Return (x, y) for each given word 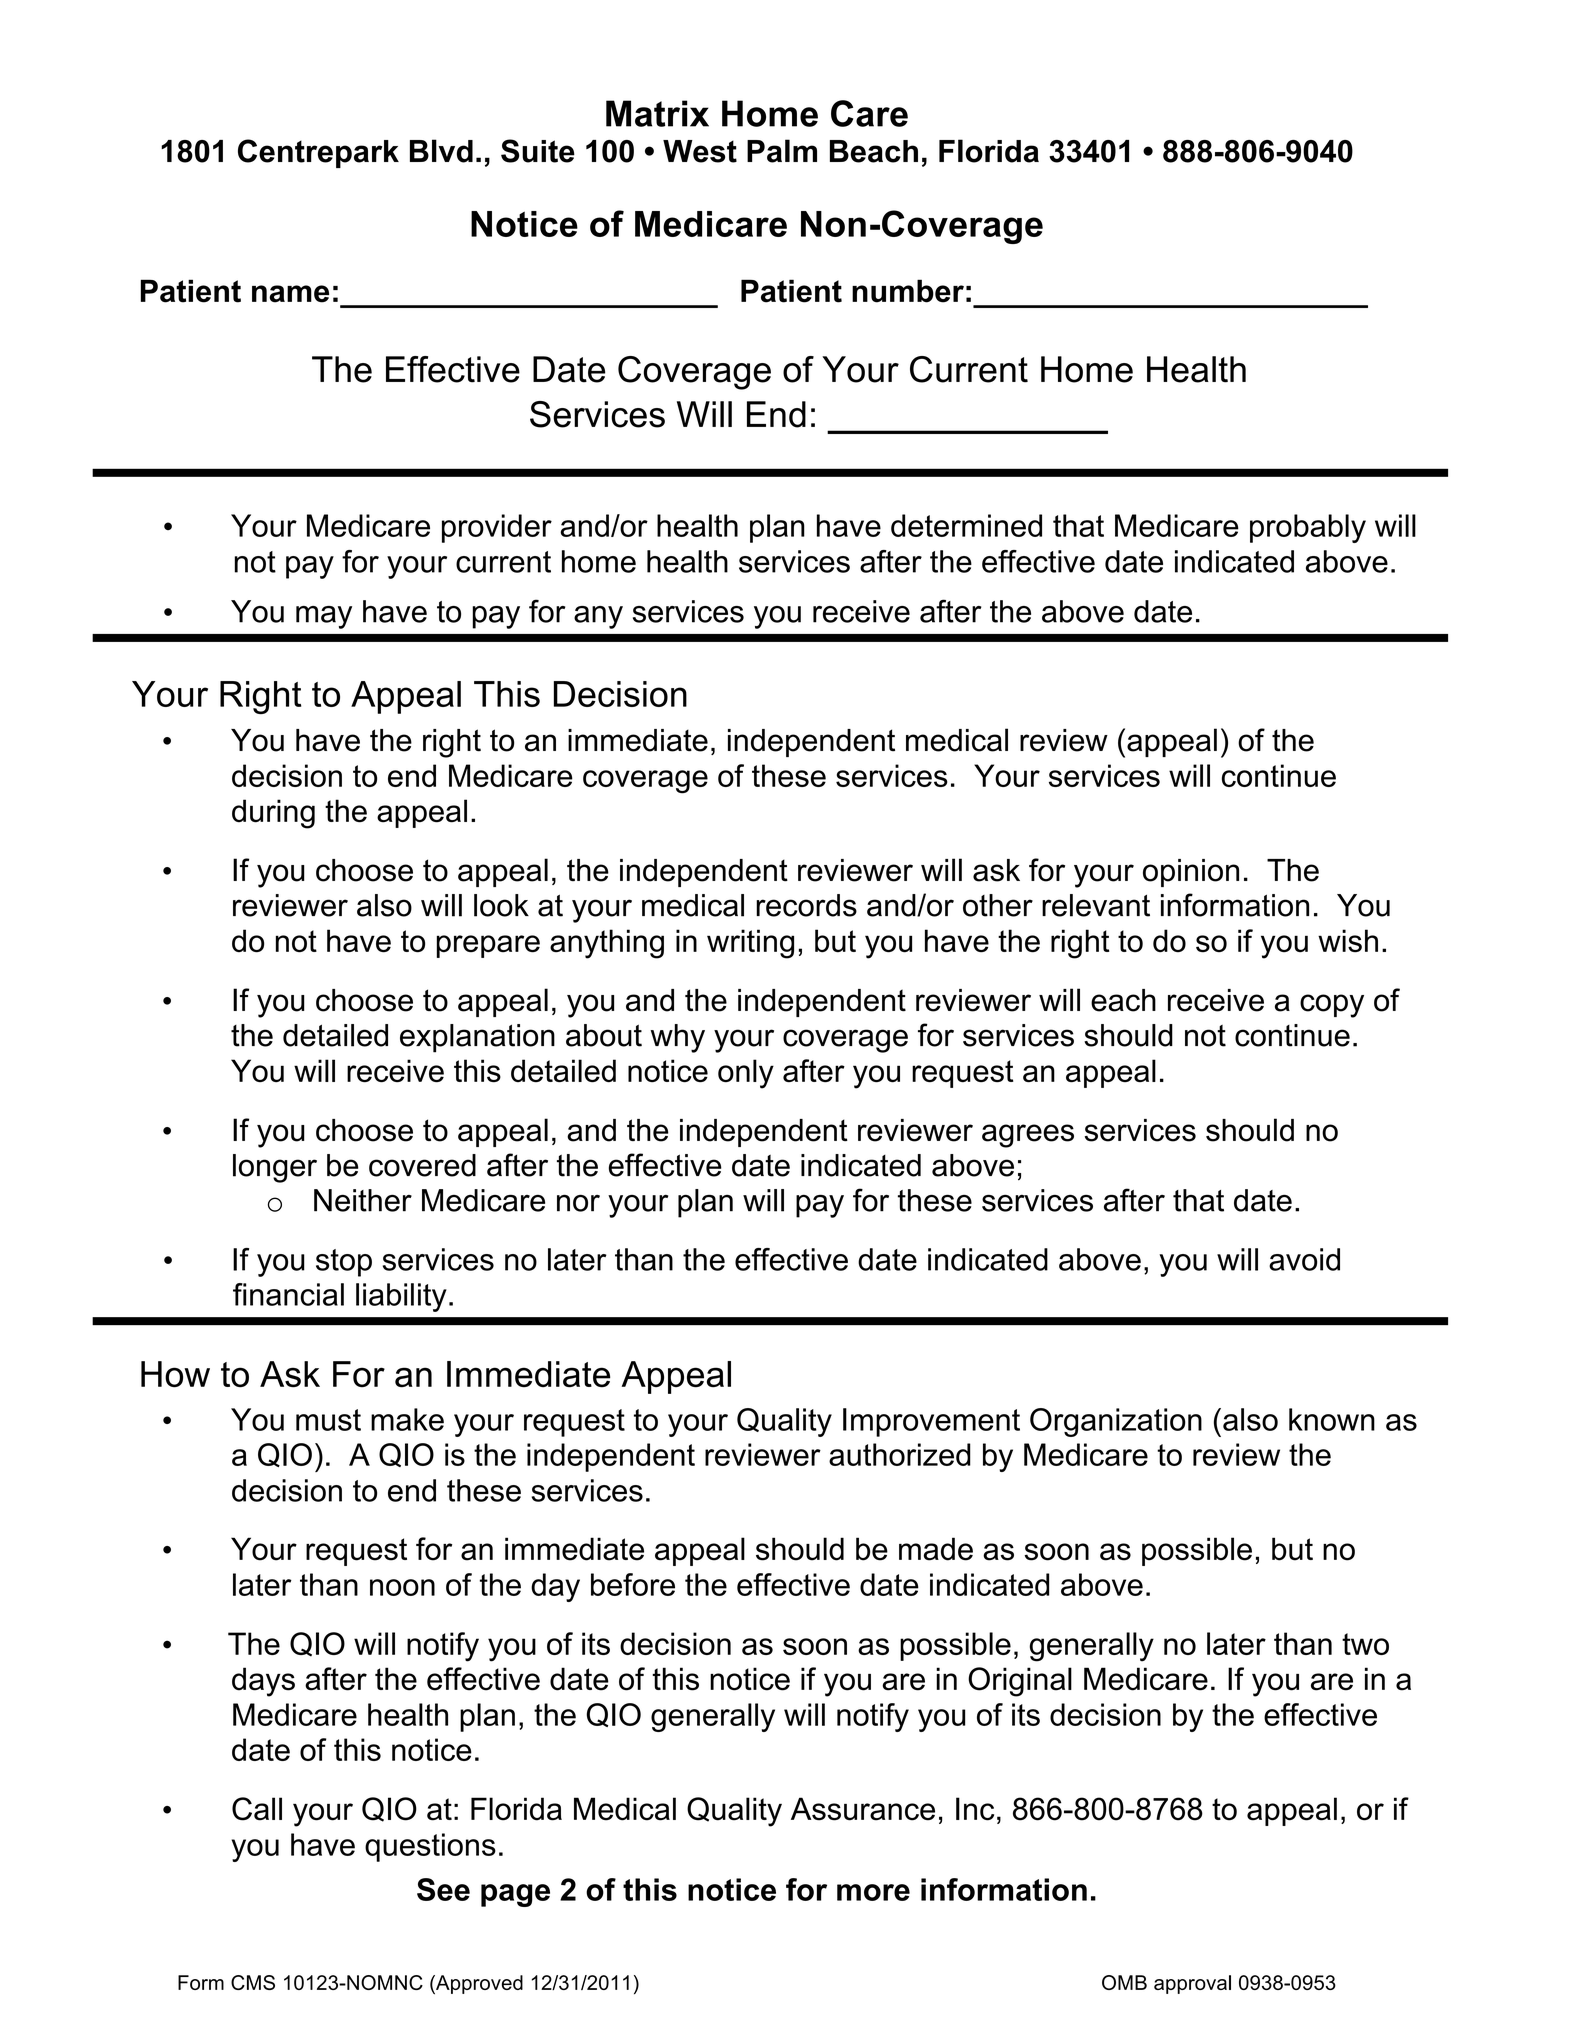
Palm (782, 151)
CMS (253, 1982)
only (746, 1074)
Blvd (441, 151)
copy (1332, 1006)
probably (1308, 528)
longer (275, 1168)
